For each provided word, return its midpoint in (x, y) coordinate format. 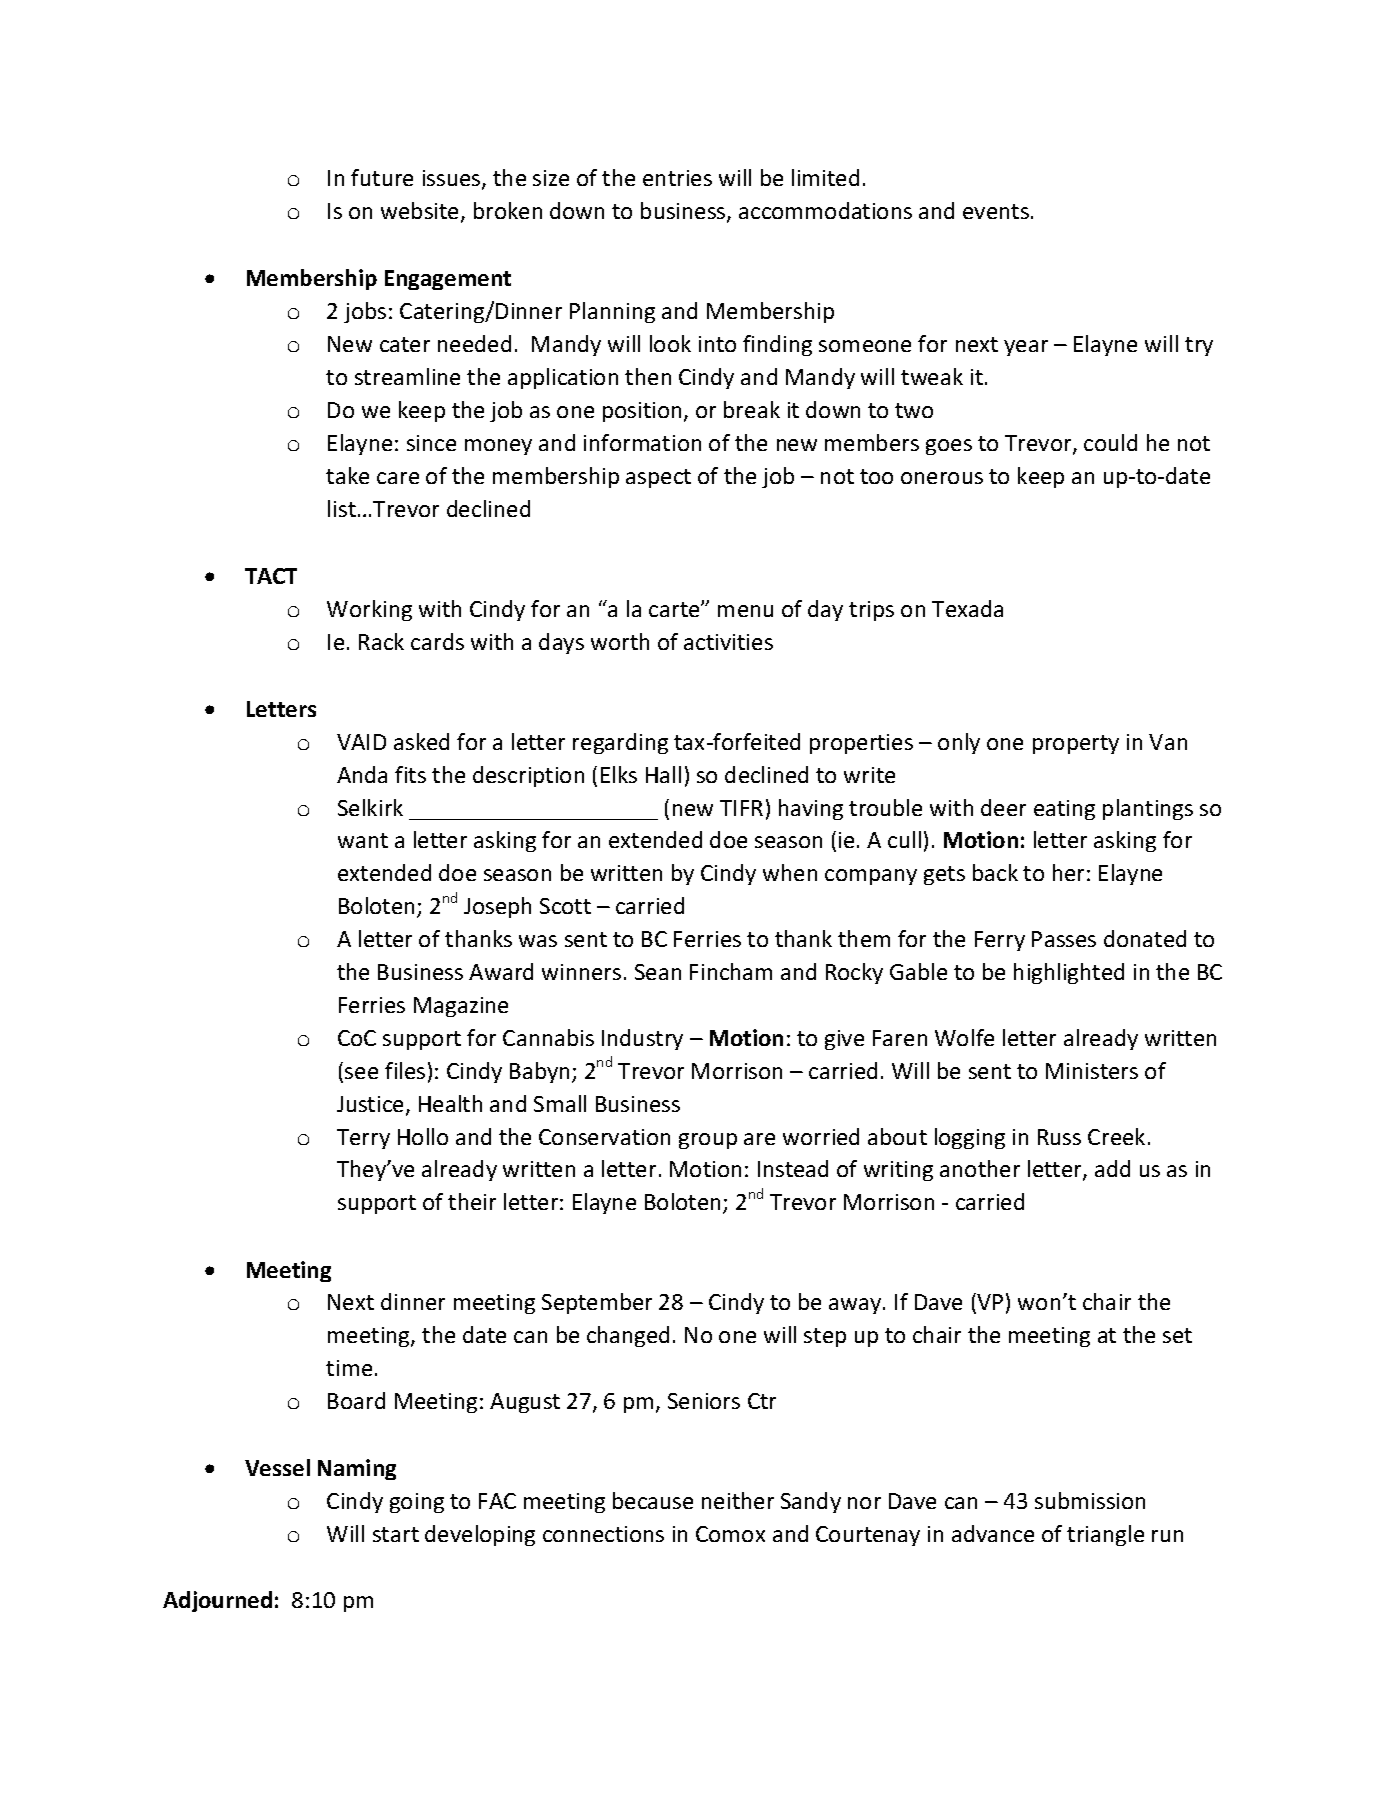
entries (677, 178)
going (417, 1503)
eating (1064, 810)
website (419, 210)
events (996, 211)
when (790, 872)
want (363, 840)
